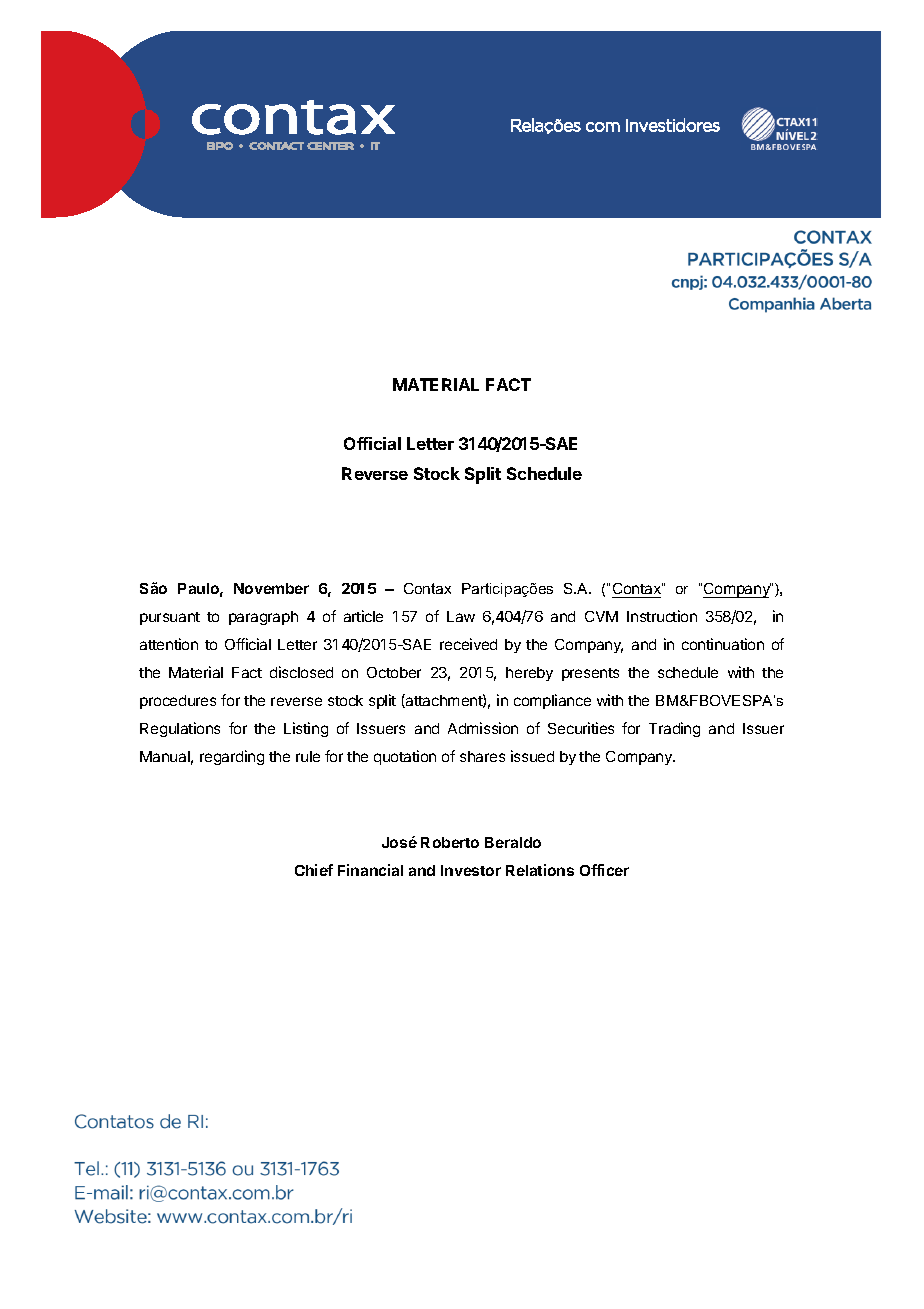  Describe the element at coordinates (301, 672) in the screenshot. I see `disclosed` at that location.
